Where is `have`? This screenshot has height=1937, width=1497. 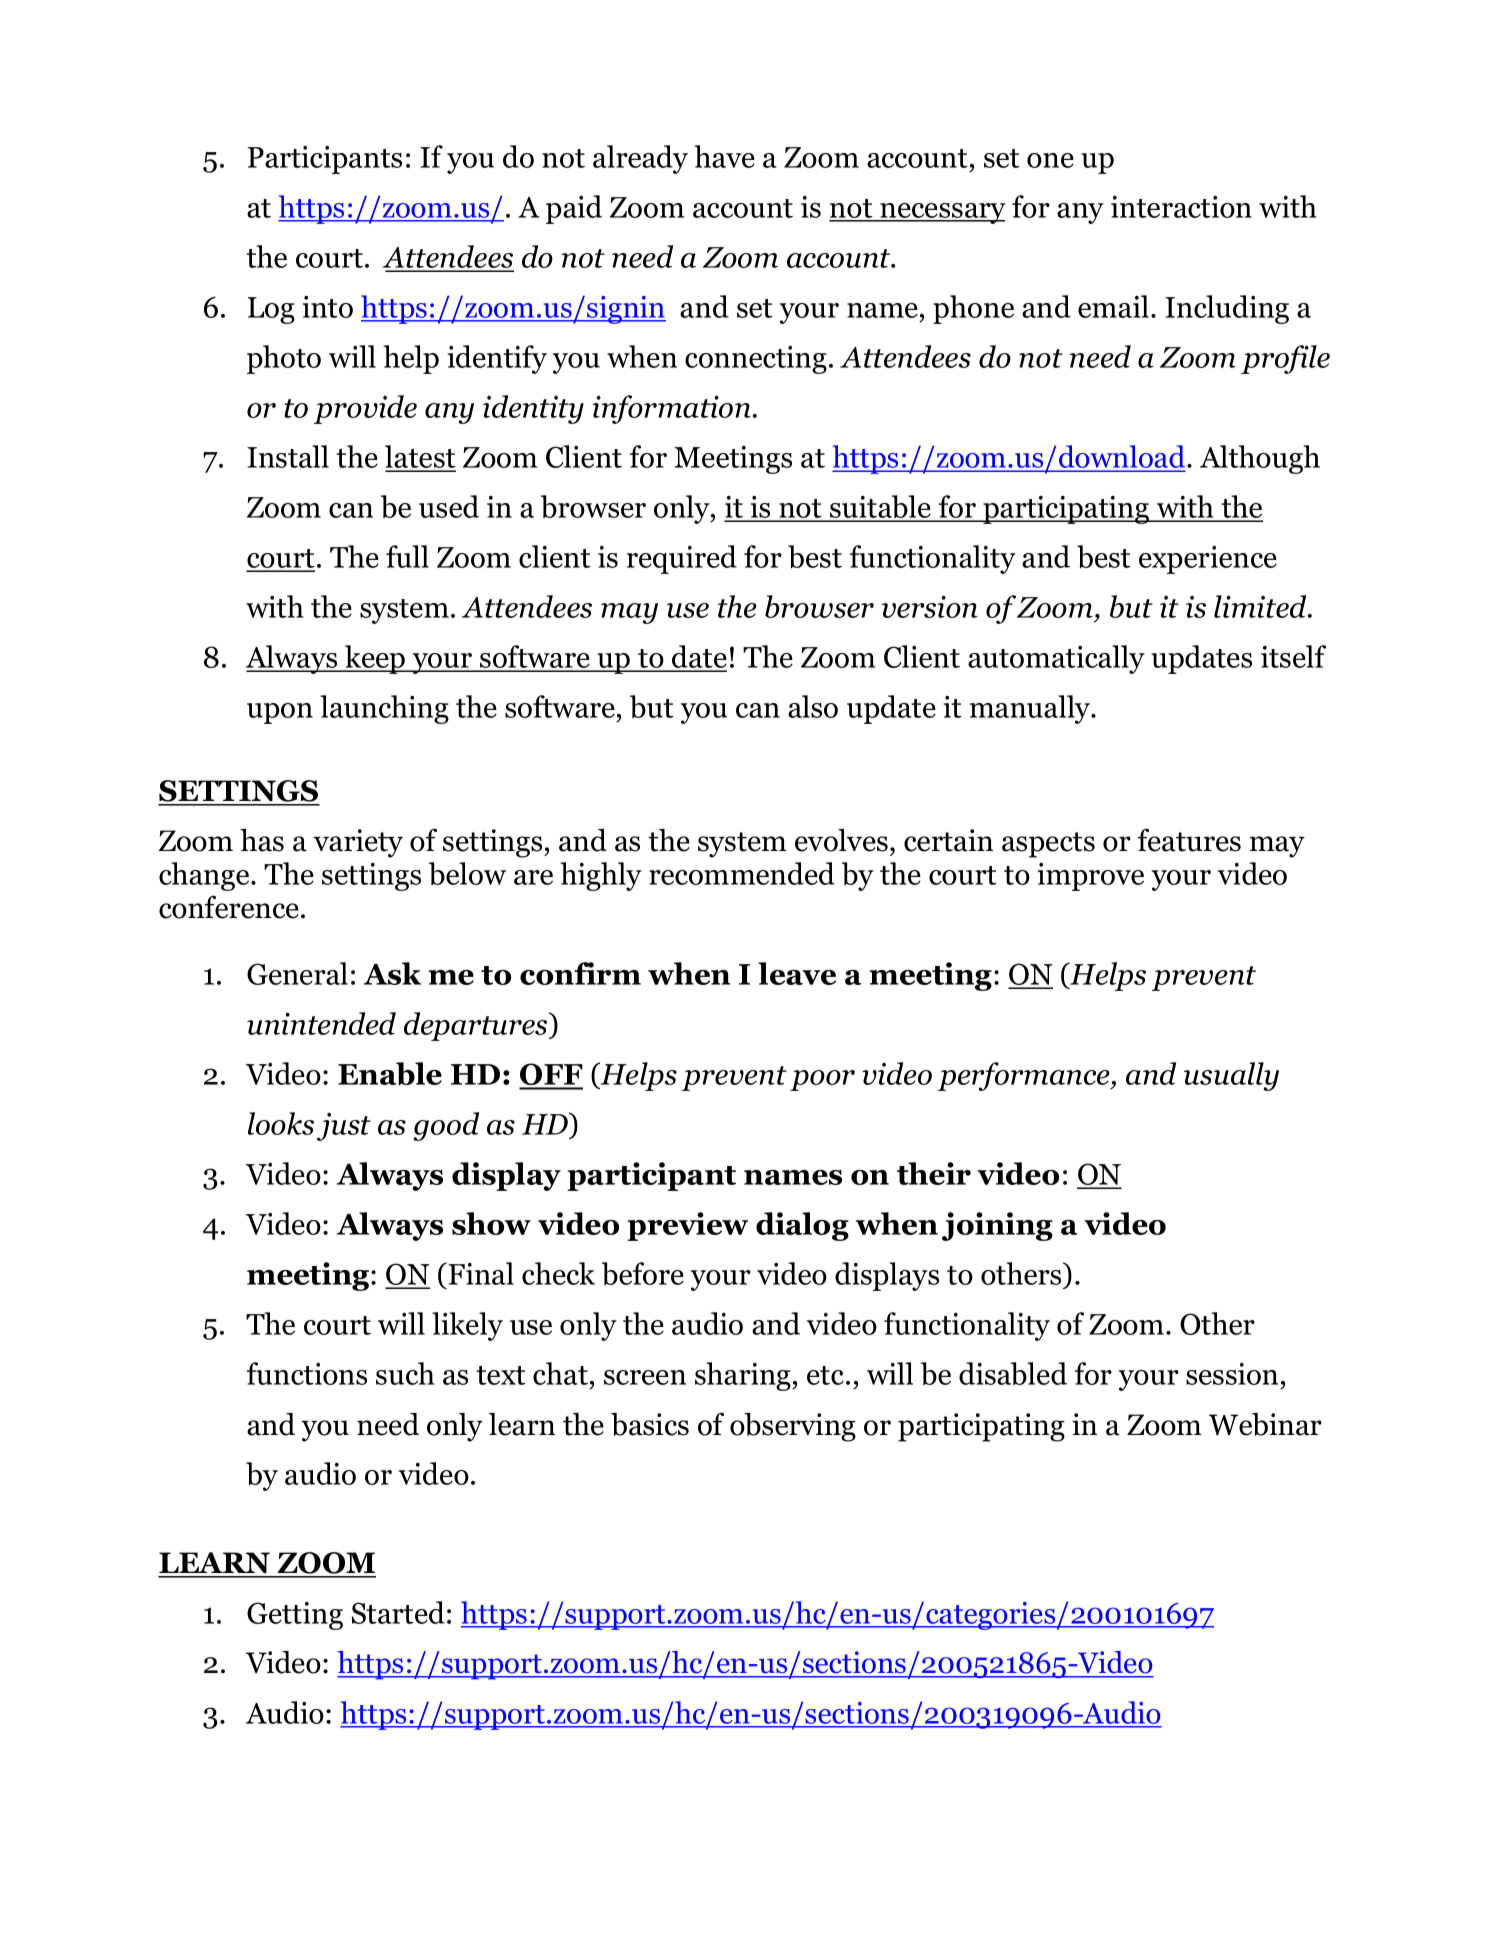 have is located at coordinates (724, 156).
